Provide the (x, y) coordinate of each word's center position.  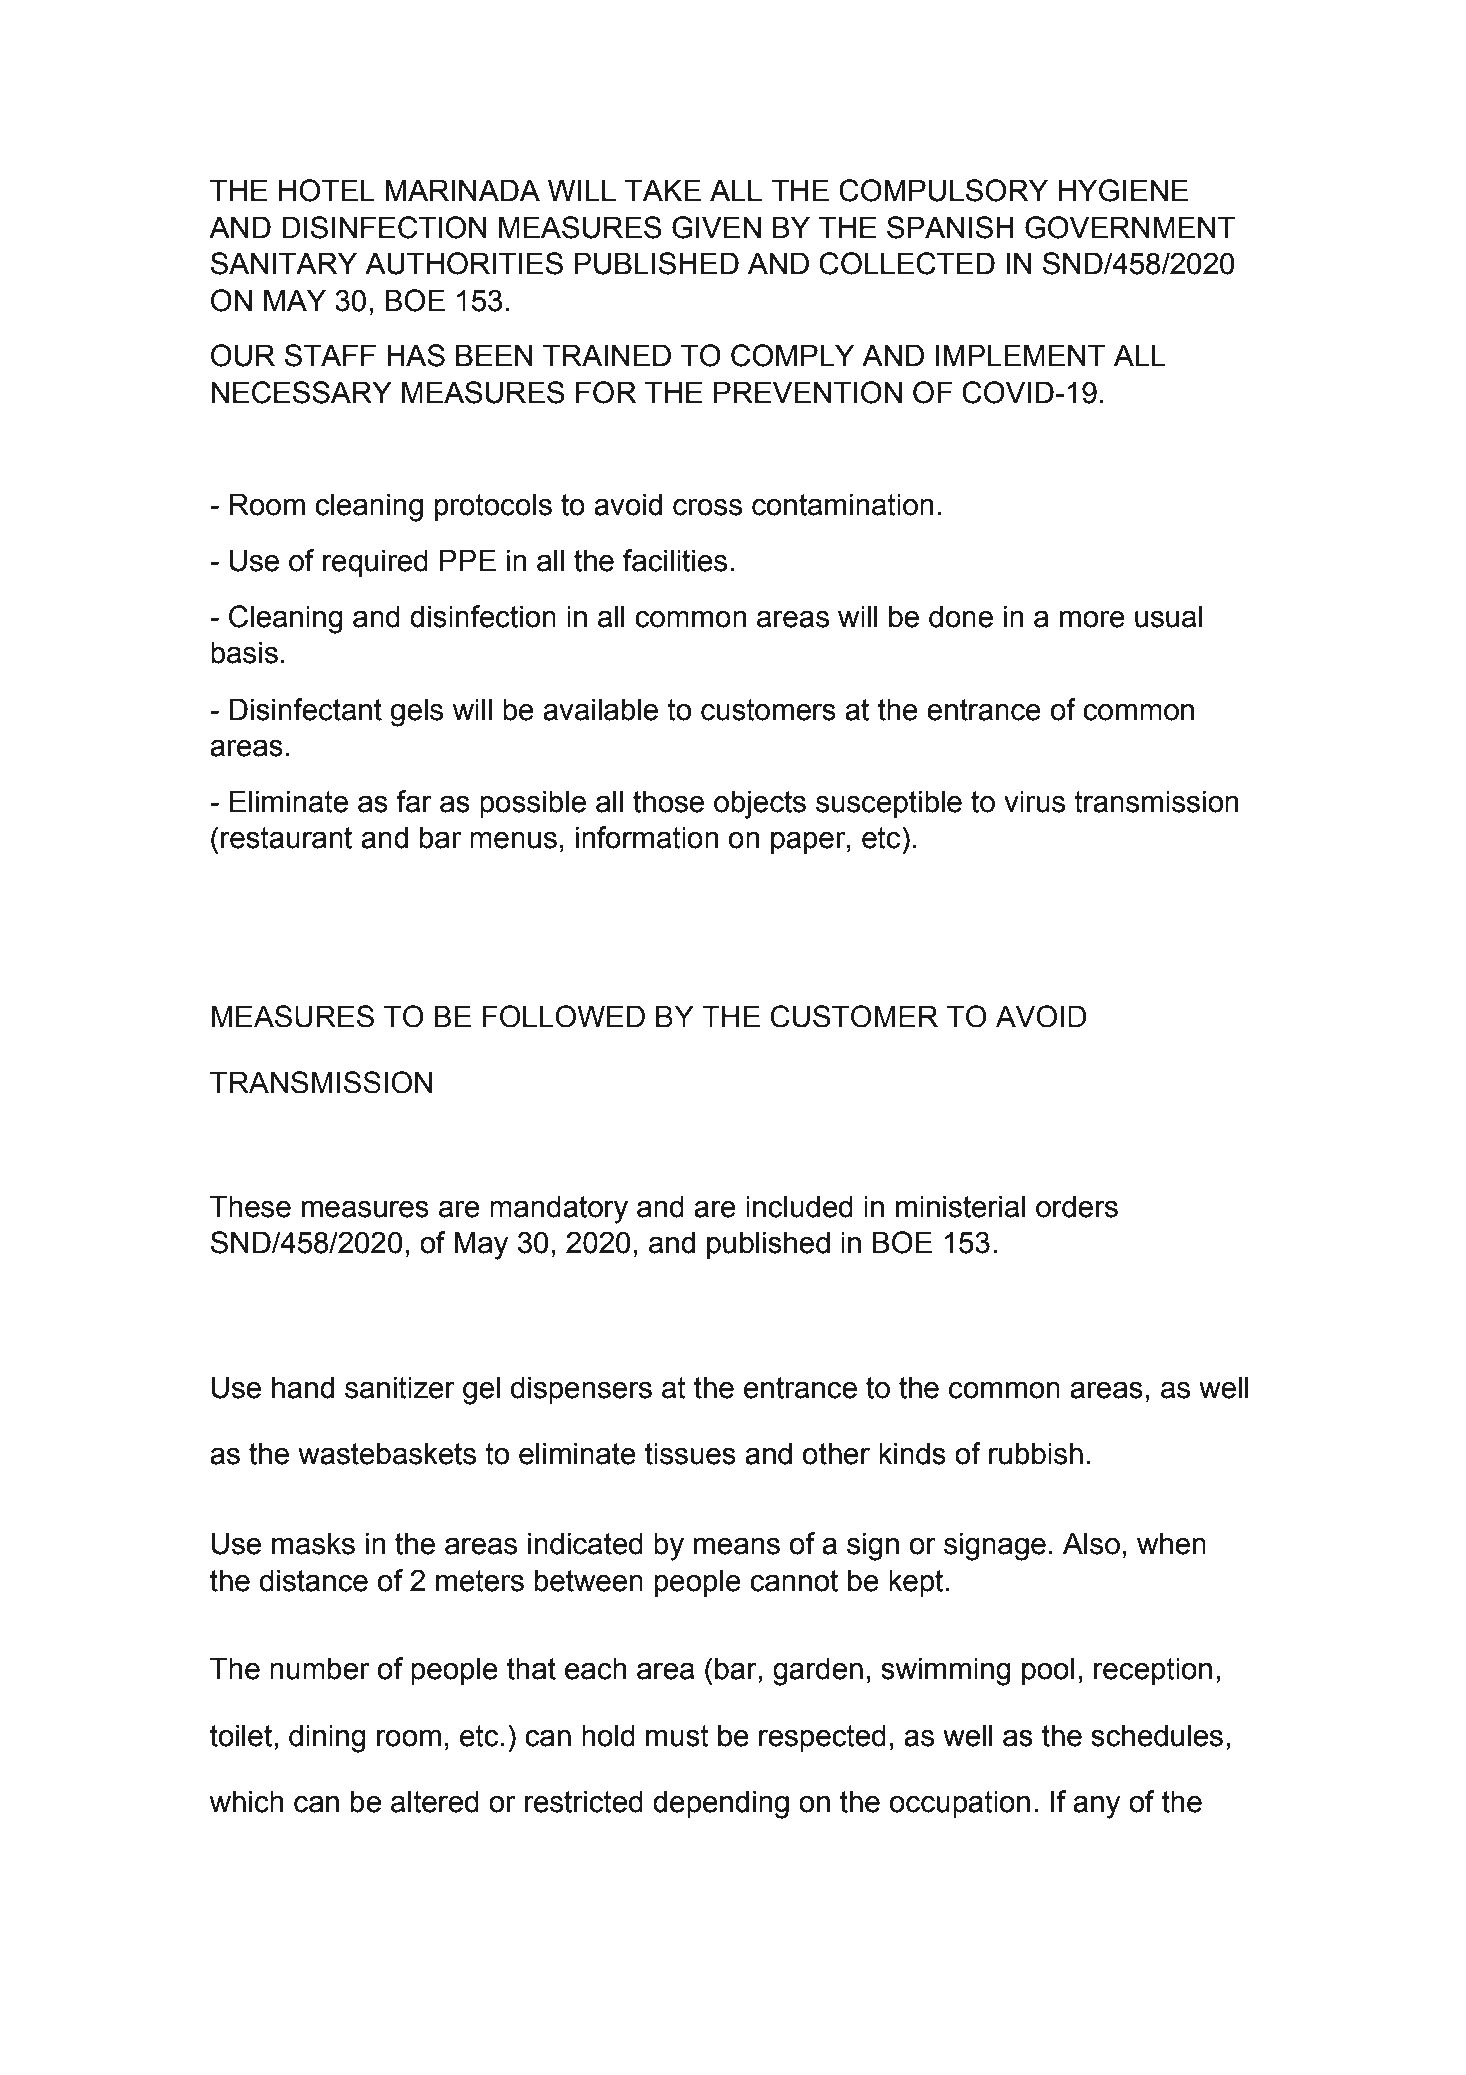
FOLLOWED (564, 1016)
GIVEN (716, 227)
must (677, 1736)
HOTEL (327, 190)
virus (1034, 801)
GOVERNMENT (1130, 227)
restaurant (286, 838)
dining (327, 1738)
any (1096, 1807)
